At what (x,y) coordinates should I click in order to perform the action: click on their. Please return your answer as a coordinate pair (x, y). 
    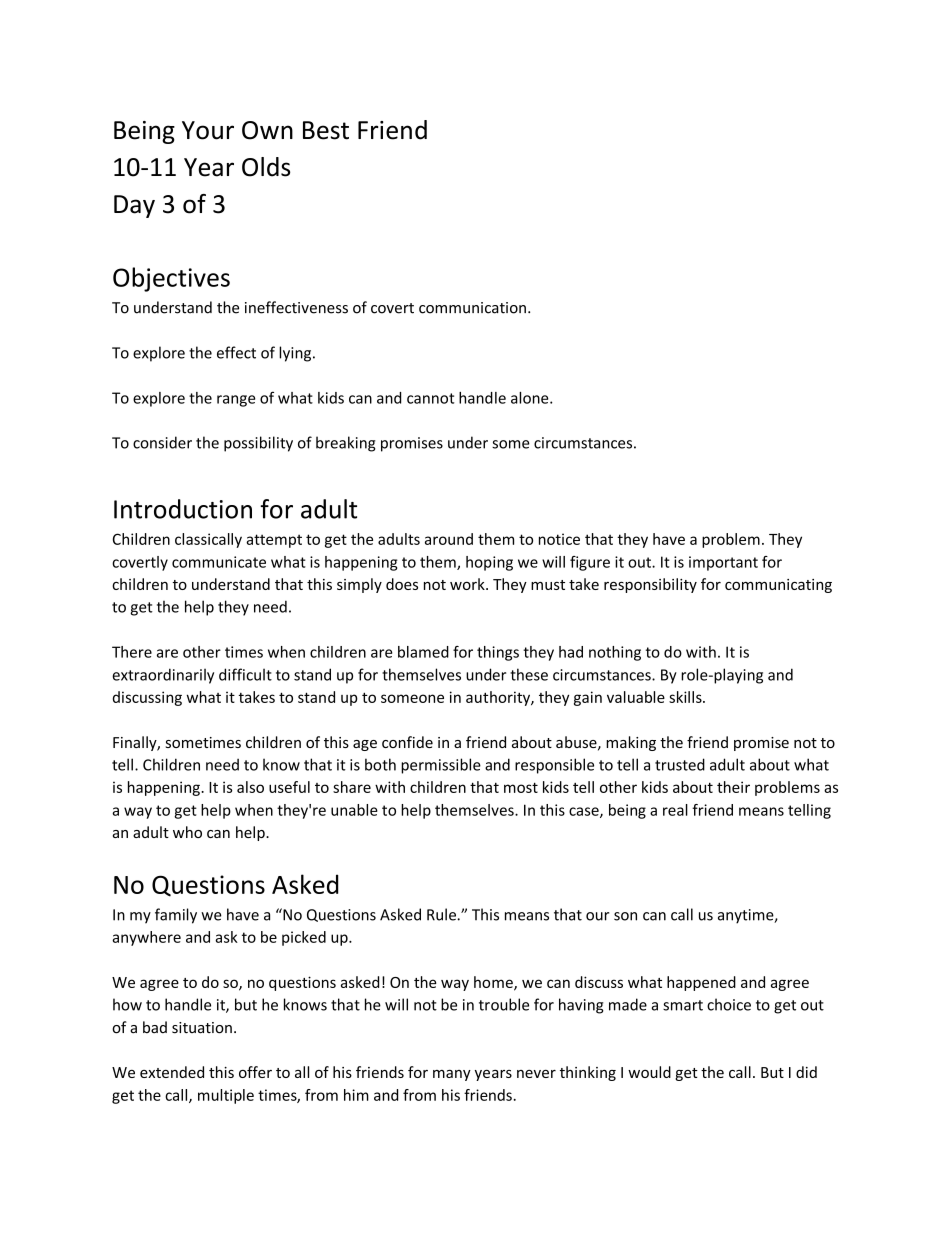
    Looking at the image, I should click on (733, 787).
